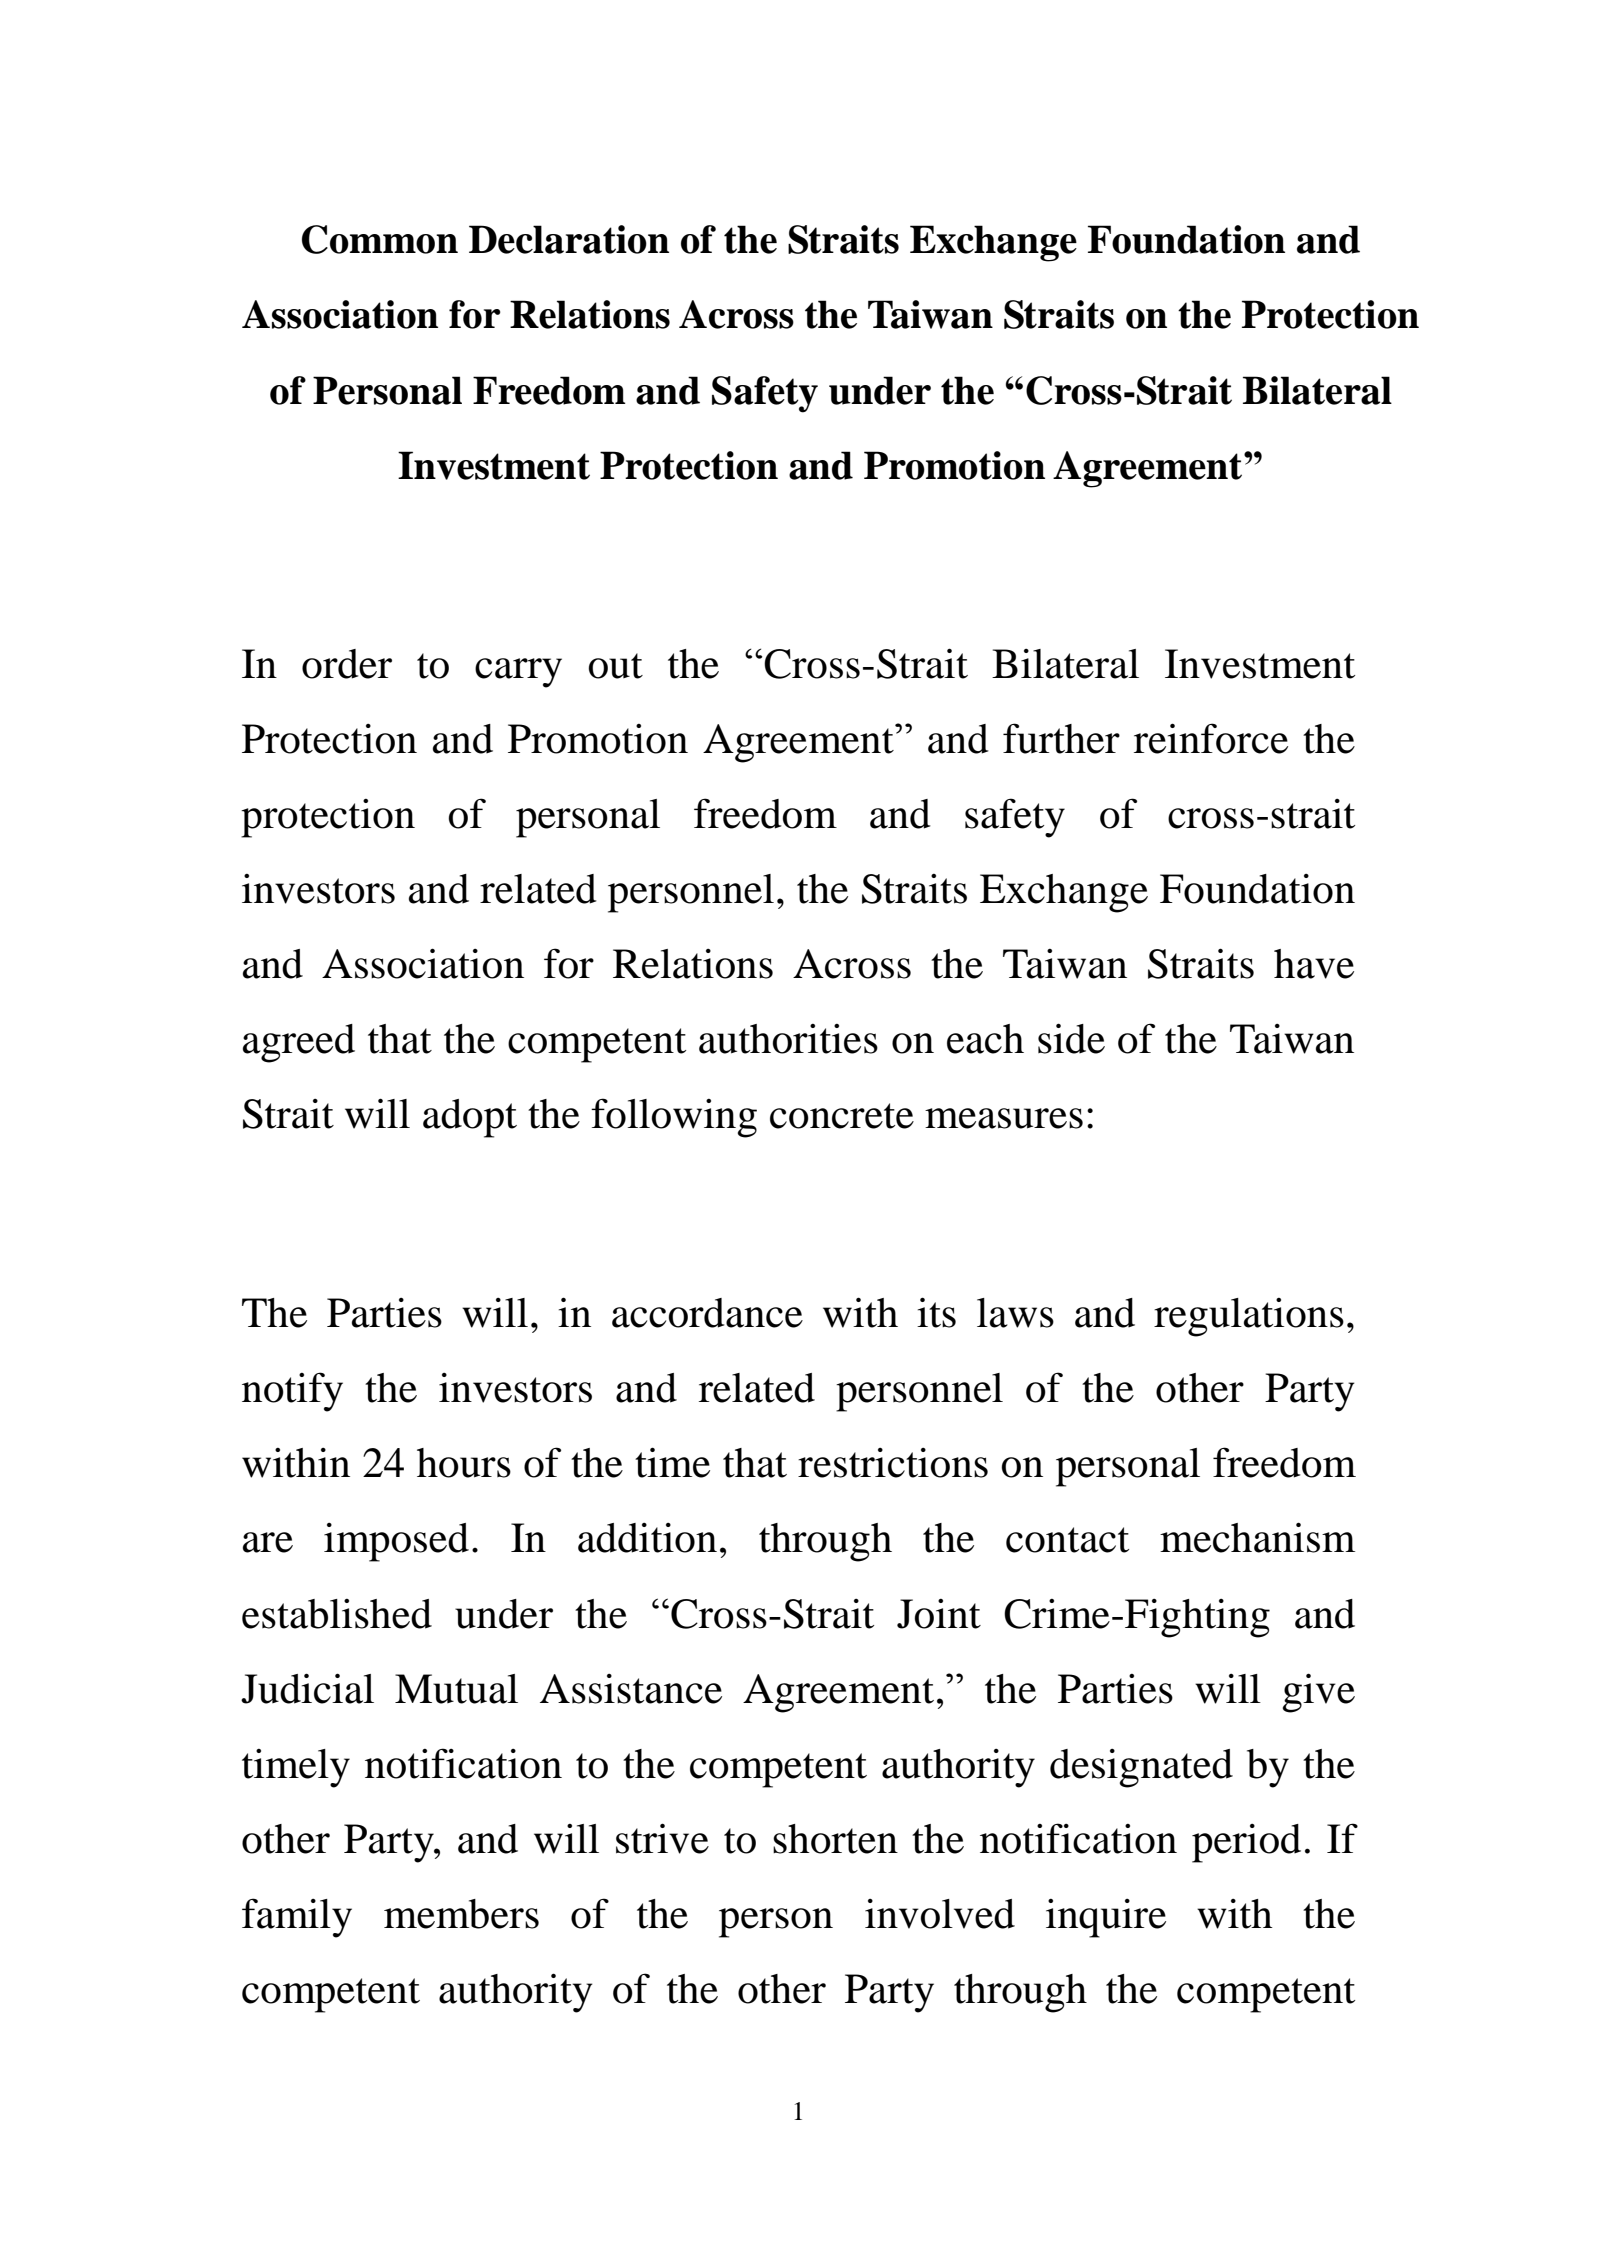 This screenshot has width=1597, height=2259. What do you see at coordinates (470, 1118) in the screenshot?
I see `adopt` at bounding box center [470, 1118].
